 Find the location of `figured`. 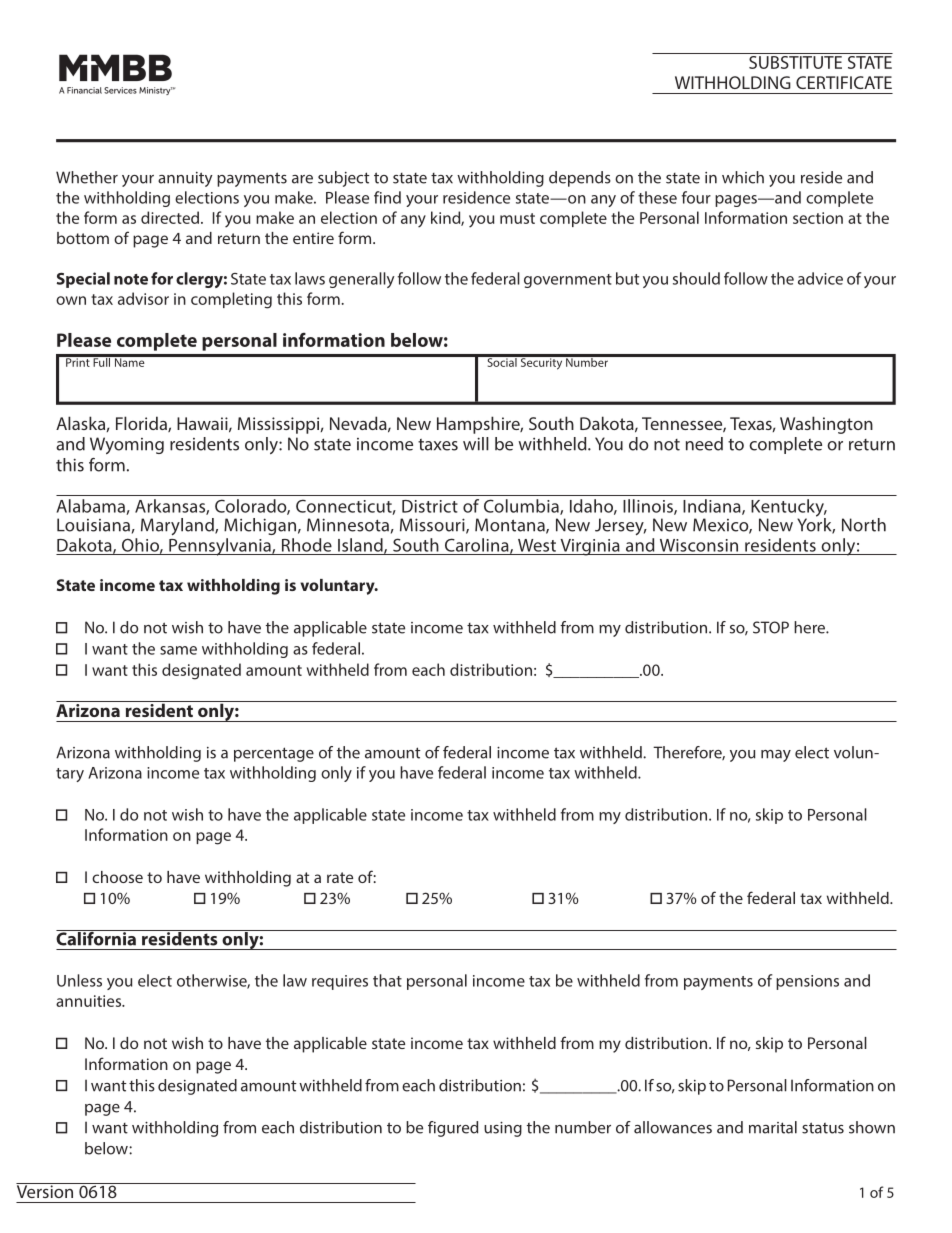

figured is located at coordinates (453, 1129).
